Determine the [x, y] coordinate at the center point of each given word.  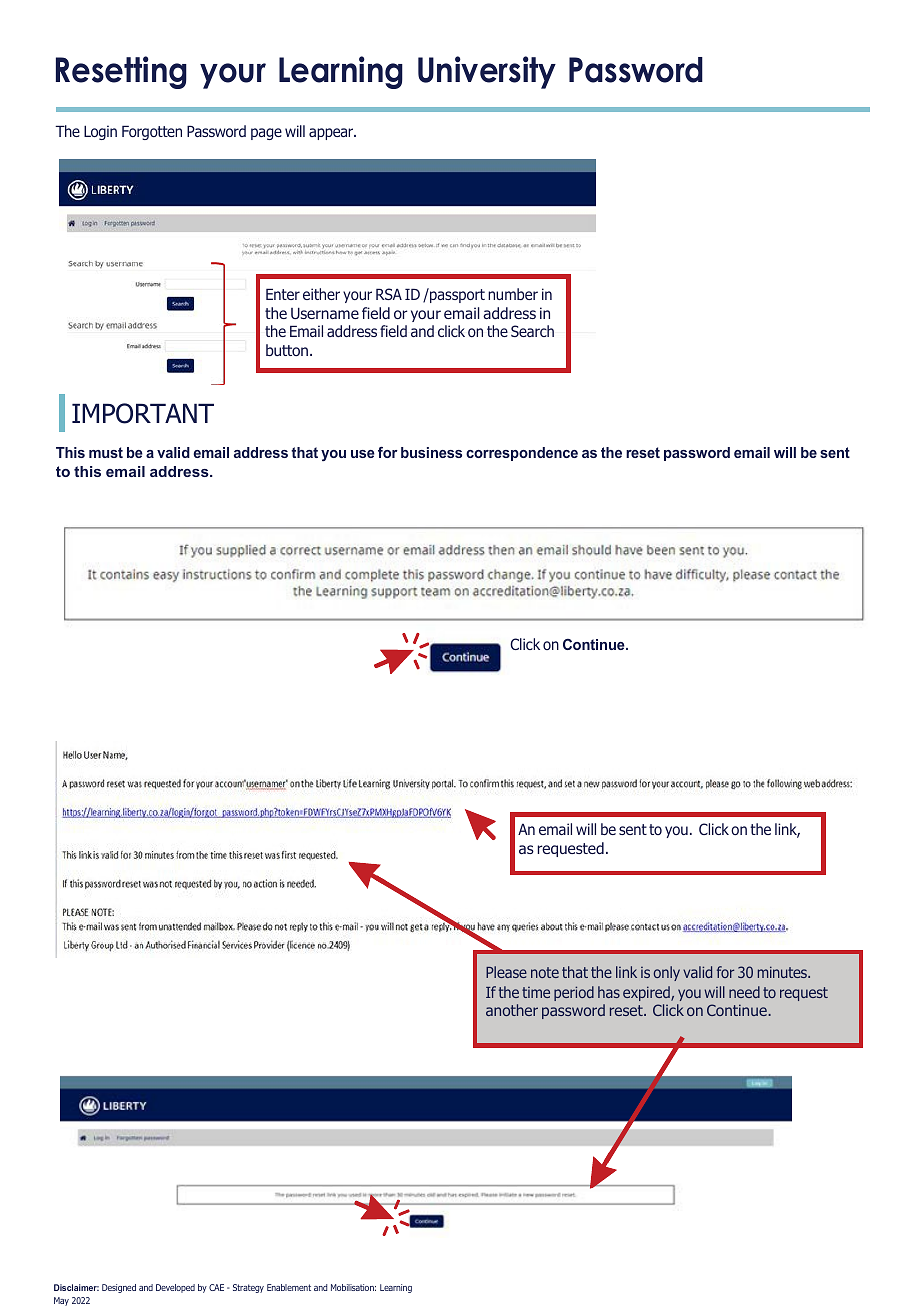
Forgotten [152, 132]
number [513, 294]
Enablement [289, 1287]
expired [647, 993]
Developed [175, 1288]
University [487, 72]
